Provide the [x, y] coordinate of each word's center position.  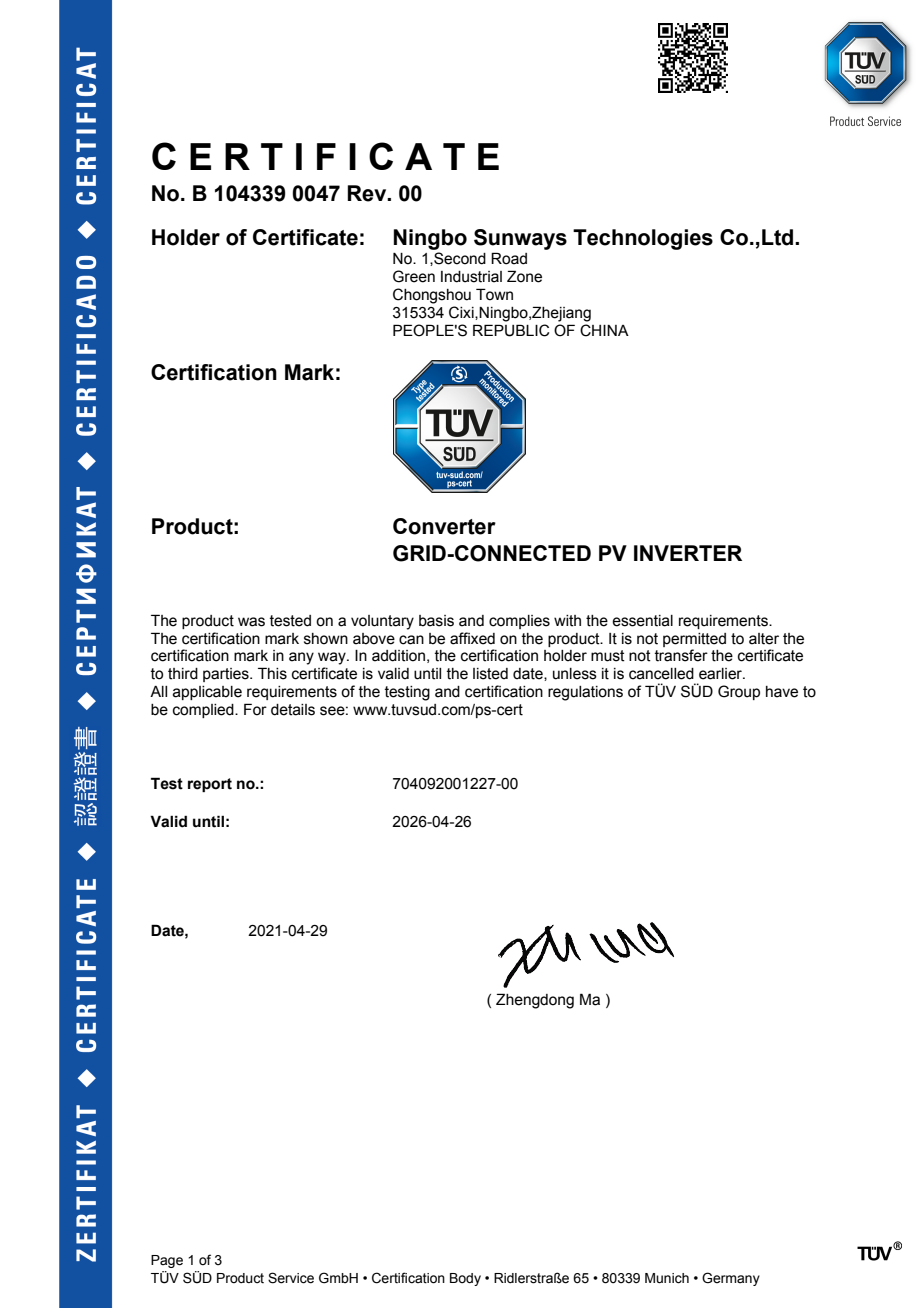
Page [167, 1261]
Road [509, 258]
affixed [472, 638]
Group [739, 692]
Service [291, 1278]
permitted [694, 640]
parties [227, 675]
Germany [731, 1279]
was [251, 622]
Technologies [643, 239]
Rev [368, 193]
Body [465, 1279]
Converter [444, 526]
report [210, 785]
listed [490, 674]
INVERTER [688, 553]
